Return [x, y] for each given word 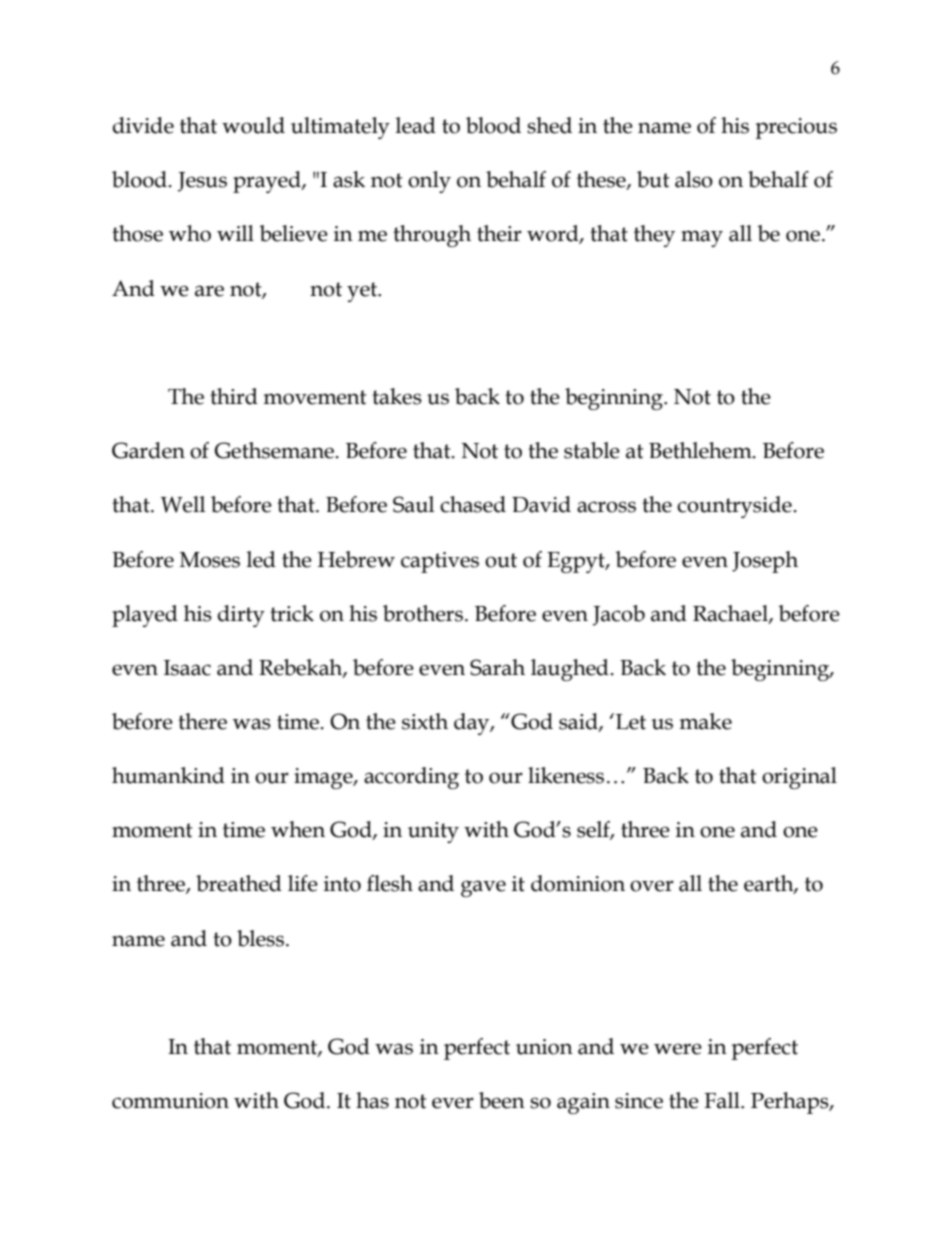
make [705, 721]
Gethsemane [275, 450]
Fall [723, 1100]
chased [473, 504]
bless [260, 938]
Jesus [202, 182]
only [429, 182]
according [411, 778]
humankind [168, 775]
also [694, 179]
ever [453, 1103]
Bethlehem [701, 450]
